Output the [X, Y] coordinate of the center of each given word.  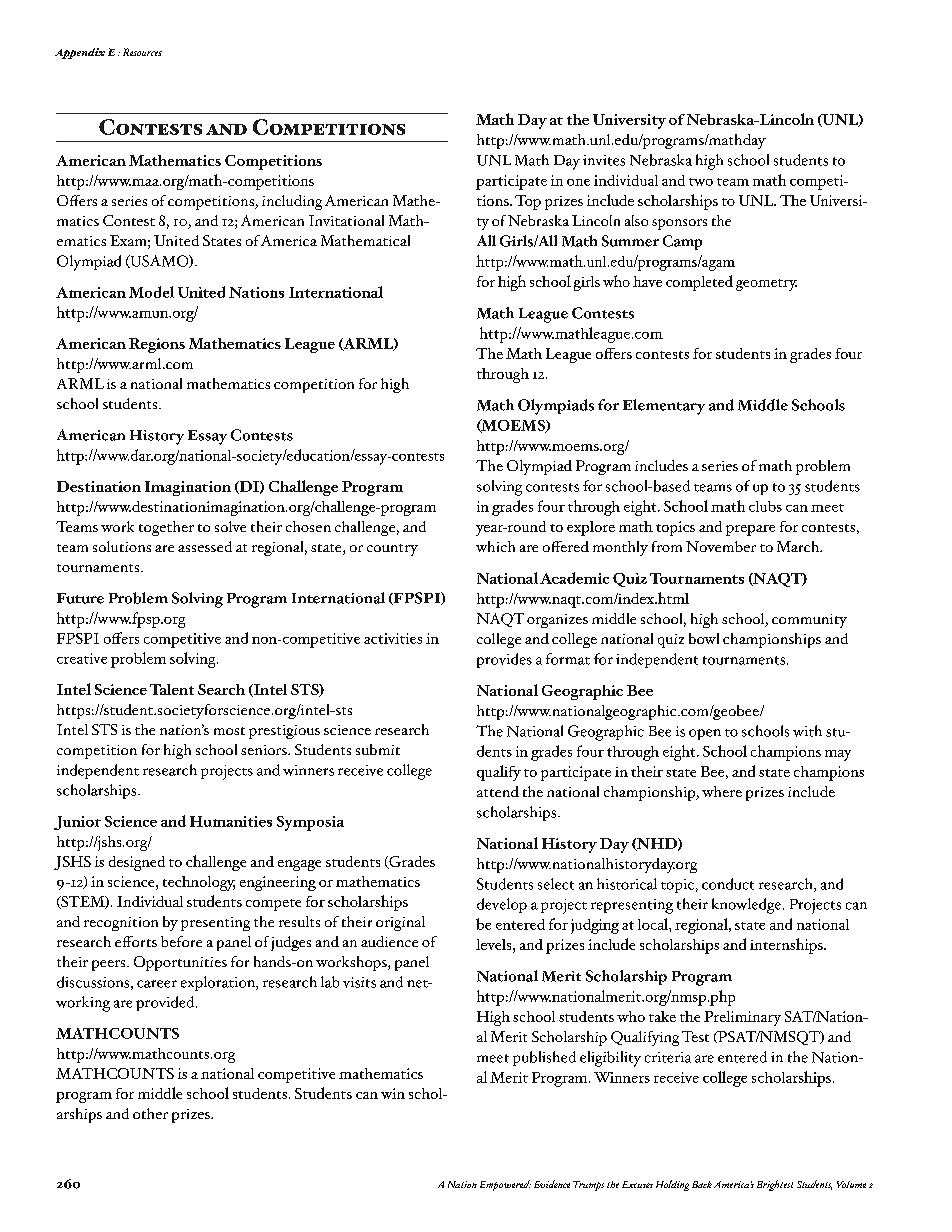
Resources [142, 52]
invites [604, 160]
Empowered [505, 1185]
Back [702, 1184]
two [701, 182]
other [150, 1113]
